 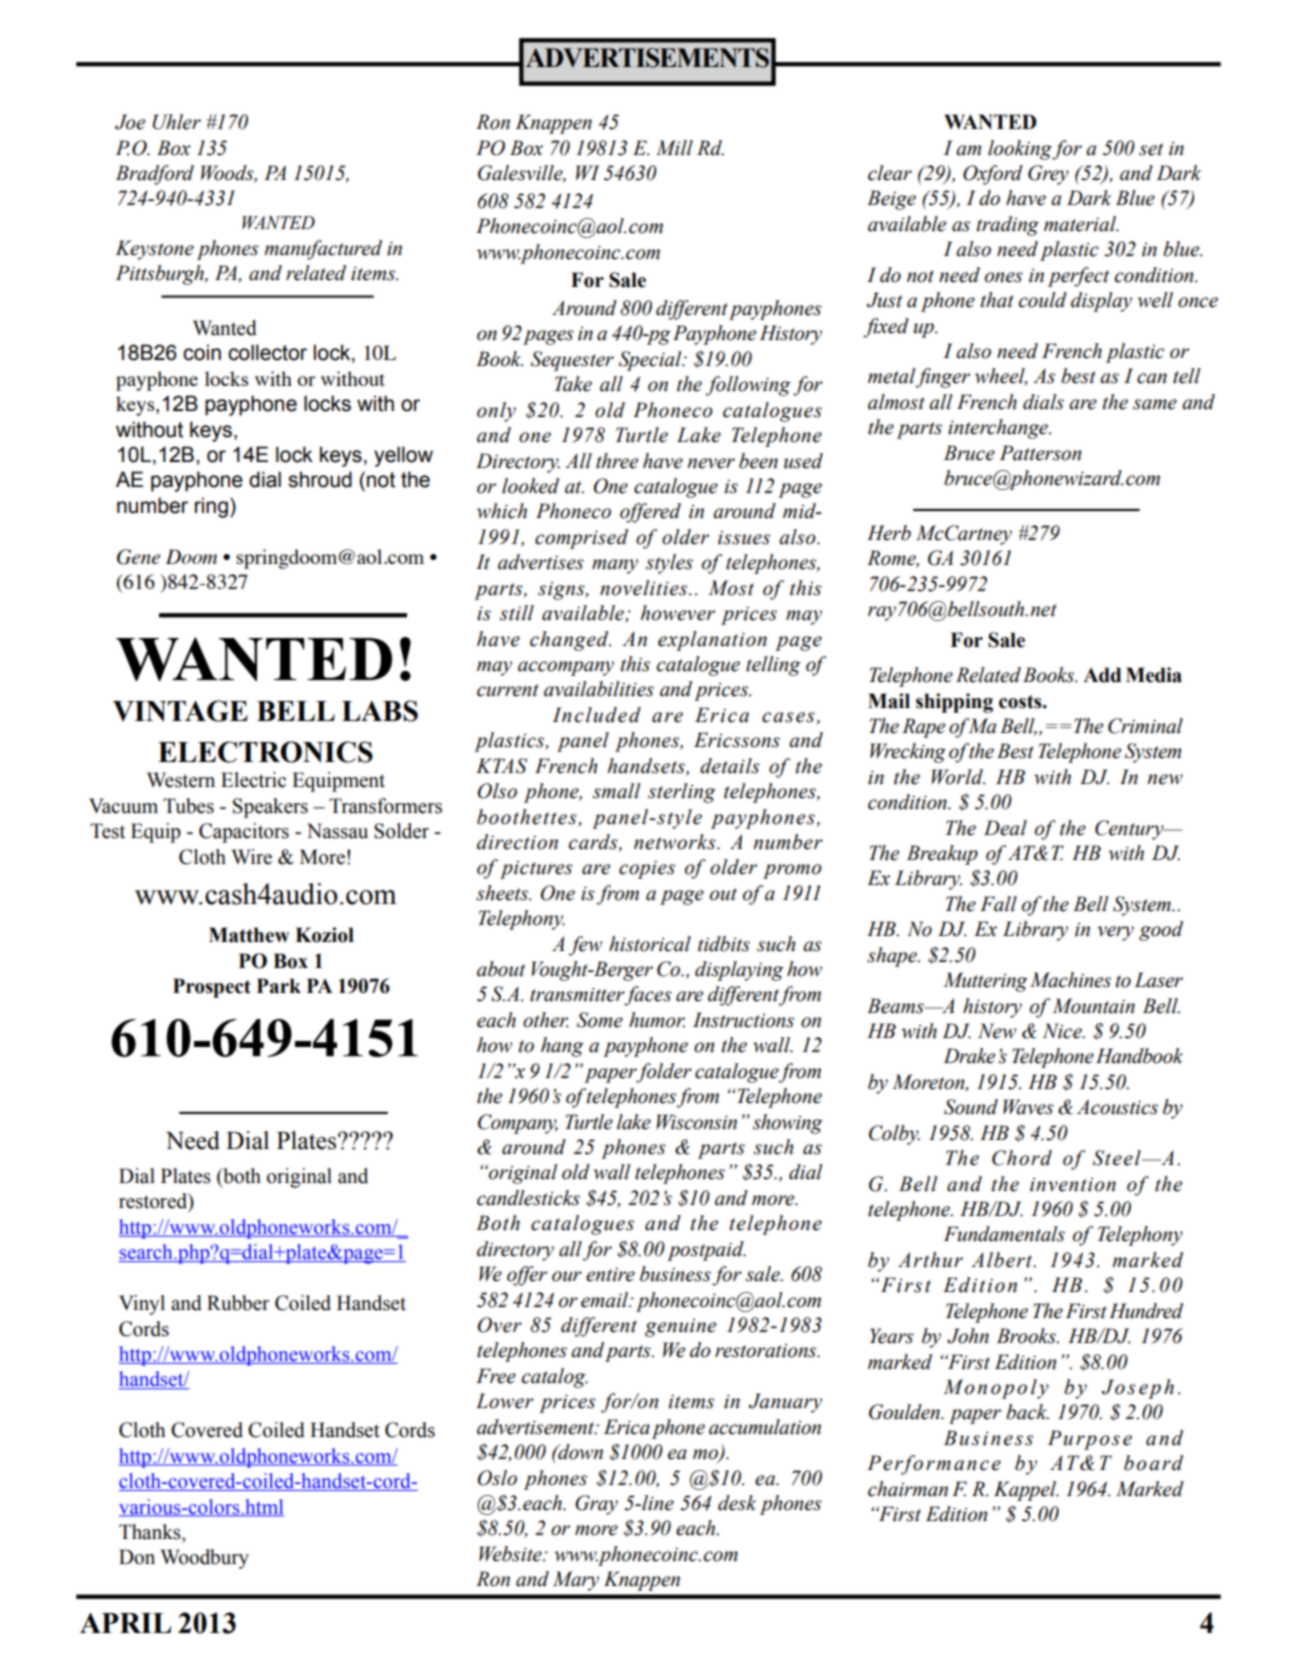 What do you see at coordinates (155, 175) in the page?
I see `Bradford` at bounding box center [155, 175].
